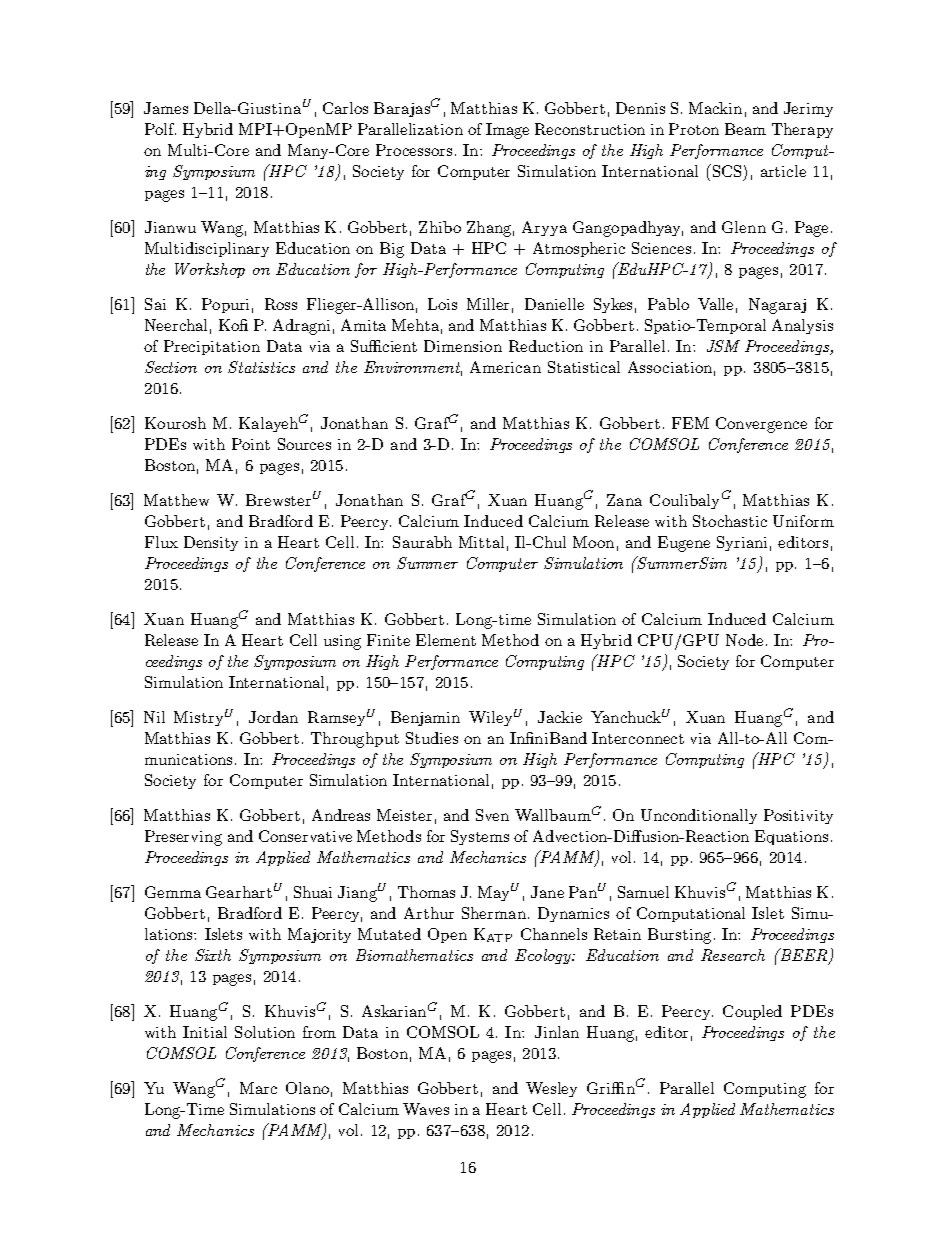  I want to click on Point, so click(251, 444).
